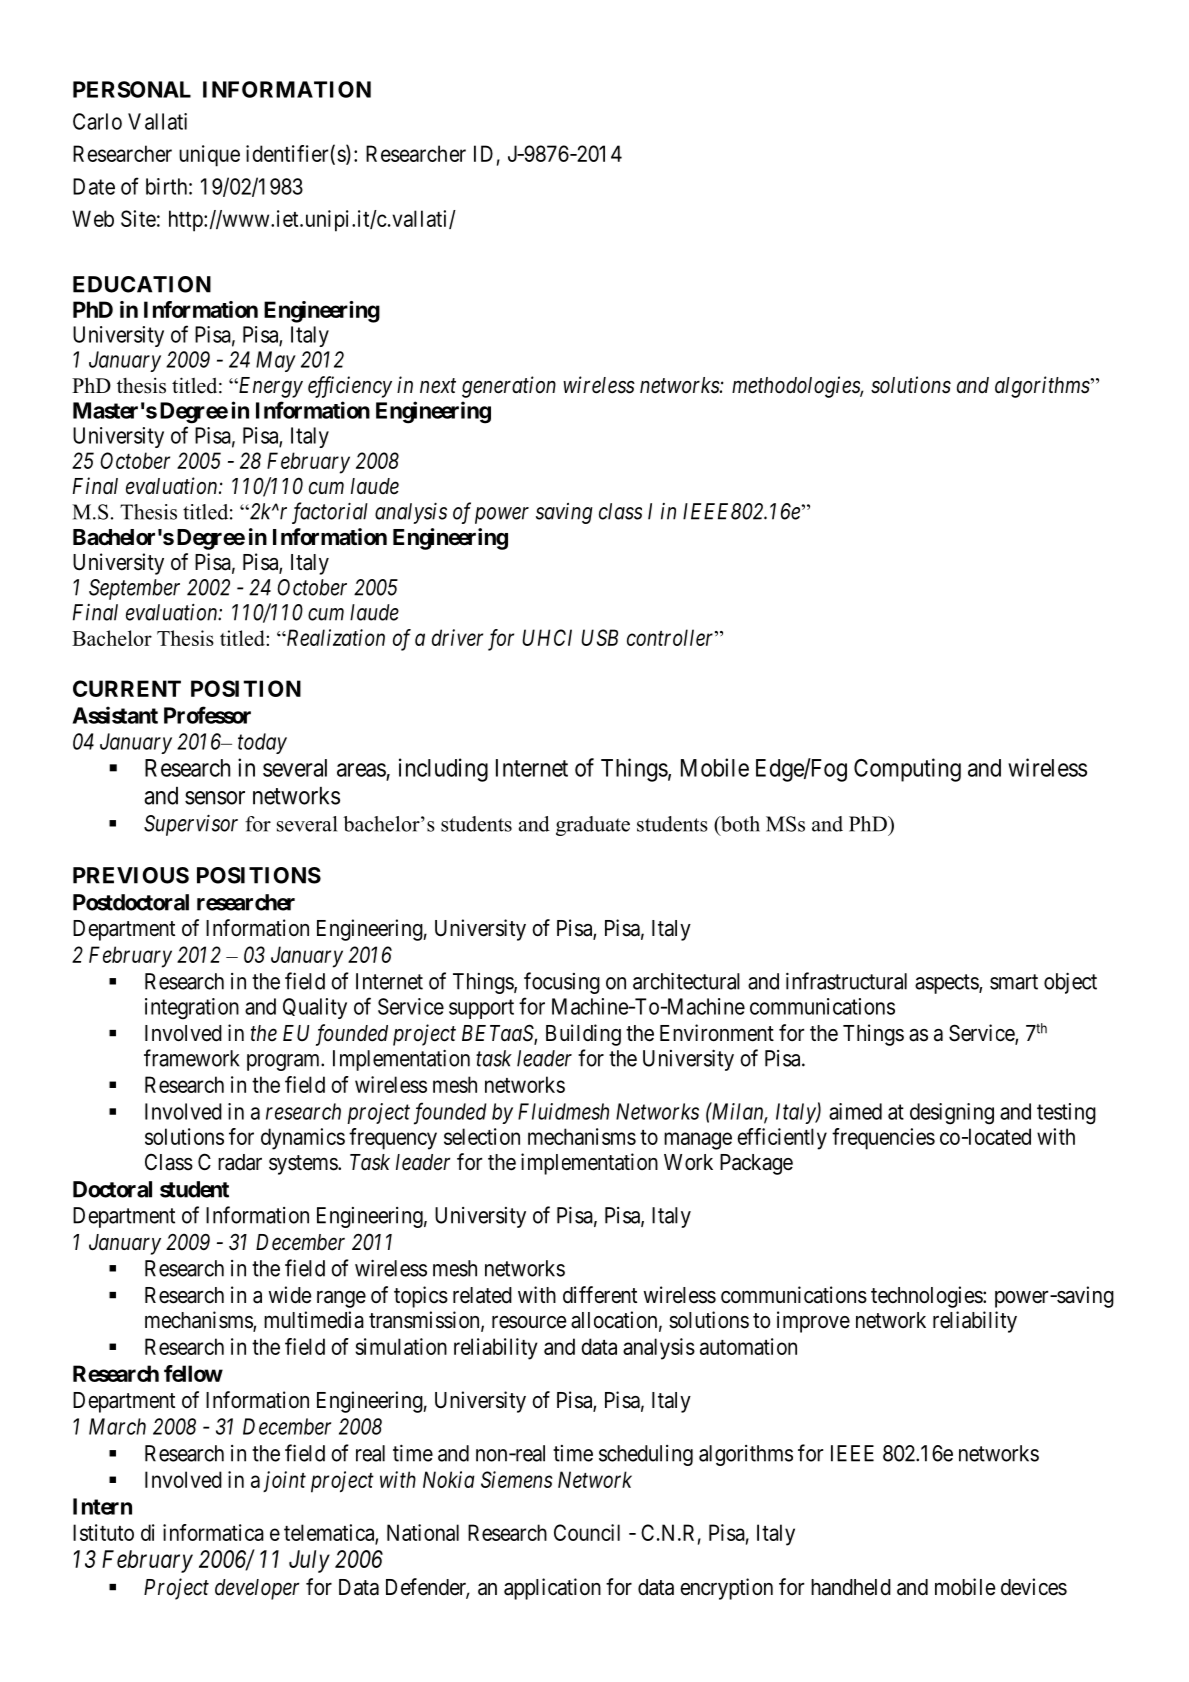 The image size is (1189, 1682). What do you see at coordinates (209, 156) in the screenshot?
I see `unique` at bounding box center [209, 156].
